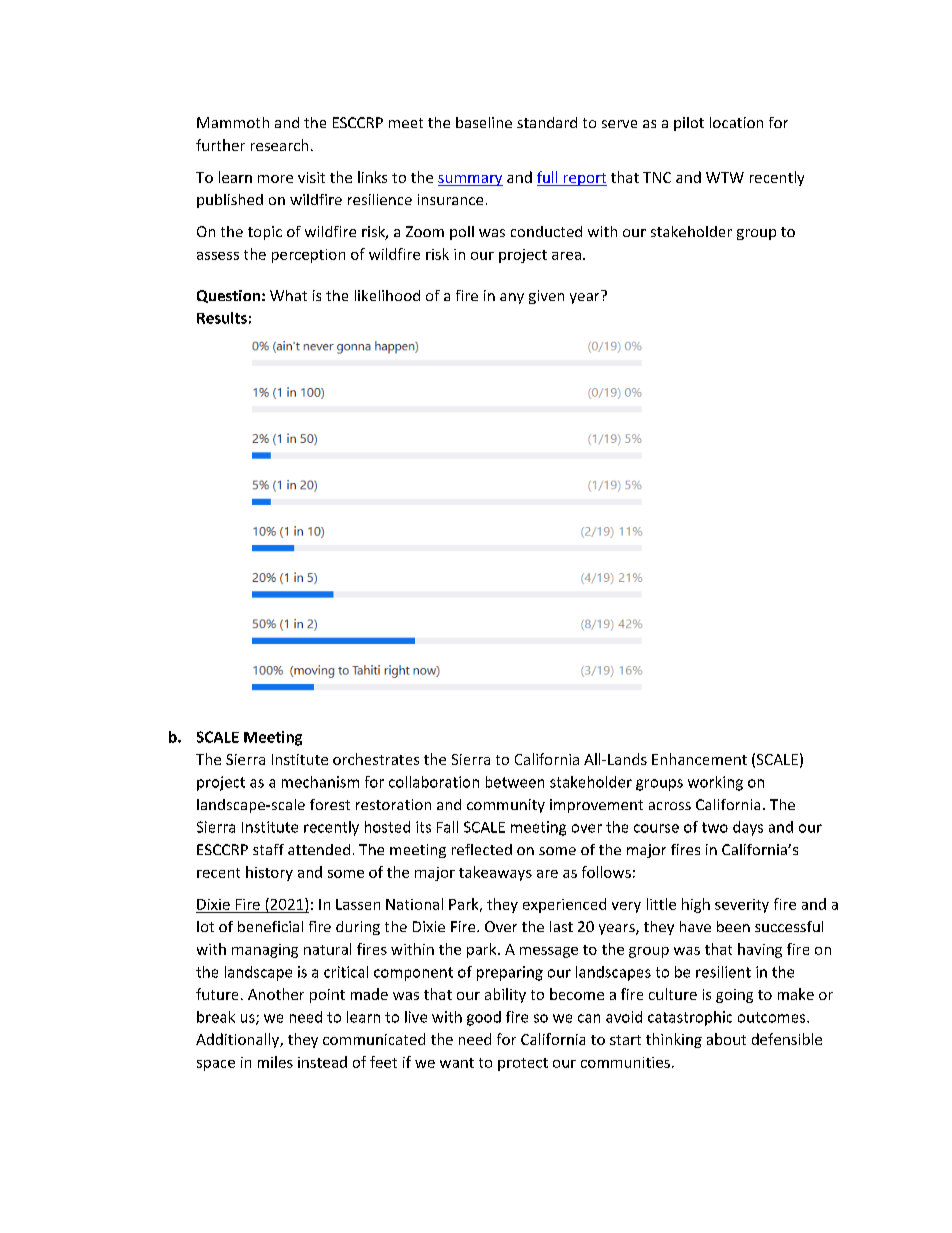 This image has height=1233, width=952. Describe the element at coordinates (279, 145) in the image. I see `research` at that location.
